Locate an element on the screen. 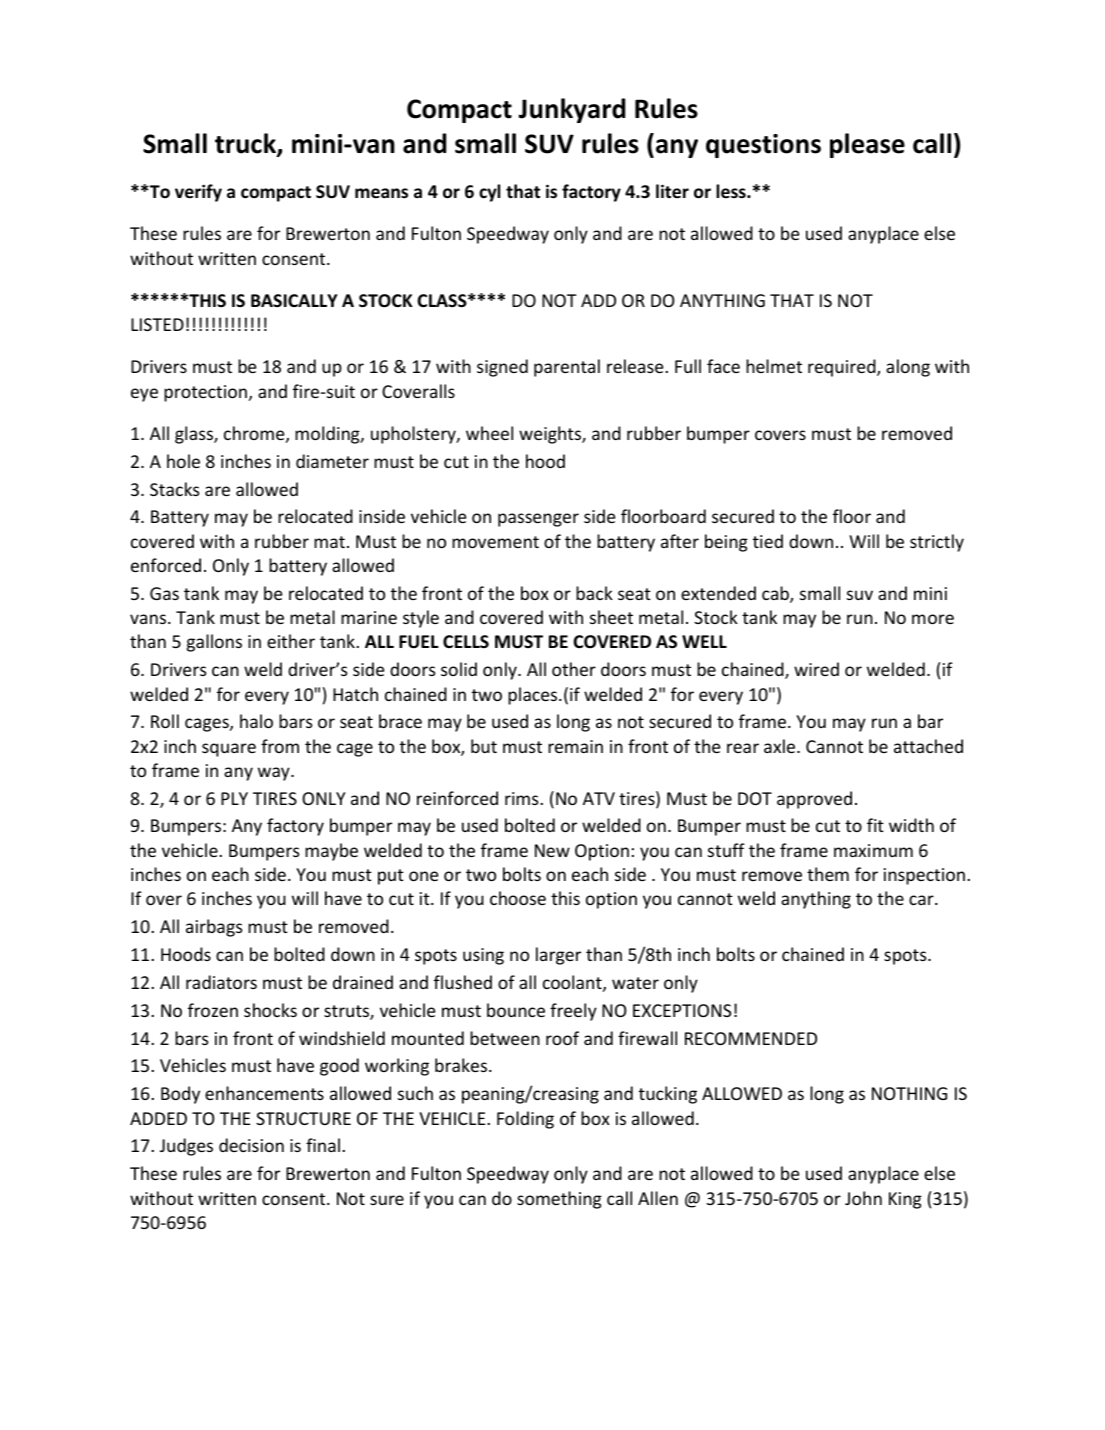  truck is located at coordinates (246, 145).
